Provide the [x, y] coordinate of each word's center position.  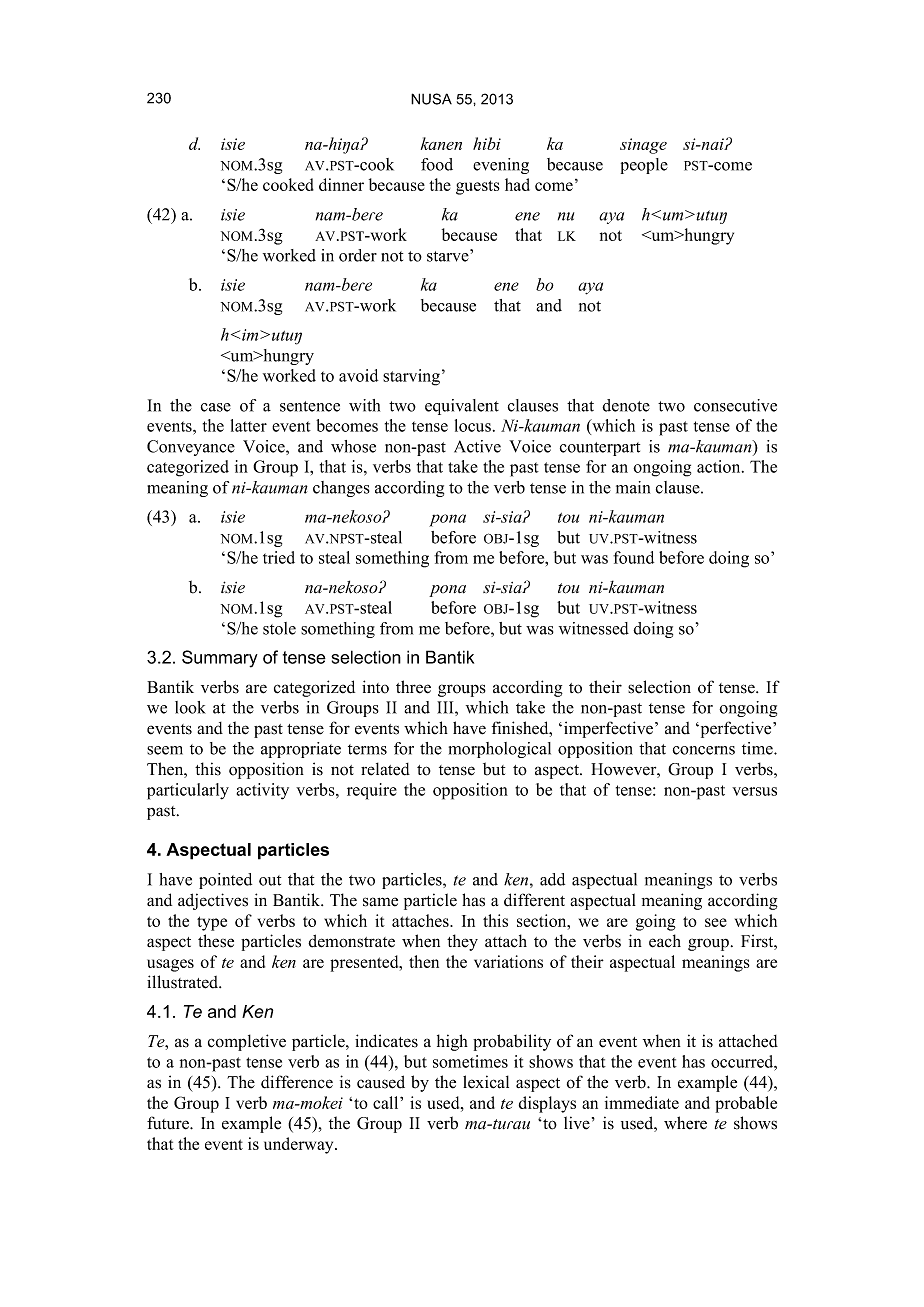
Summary [220, 659]
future [169, 1123]
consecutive [735, 405]
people [644, 166]
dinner [341, 184]
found [633, 557]
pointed [225, 881]
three [413, 687]
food [437, 164]
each [665, 941]
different [534, 900]
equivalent [462, 407]
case [216, 407]
